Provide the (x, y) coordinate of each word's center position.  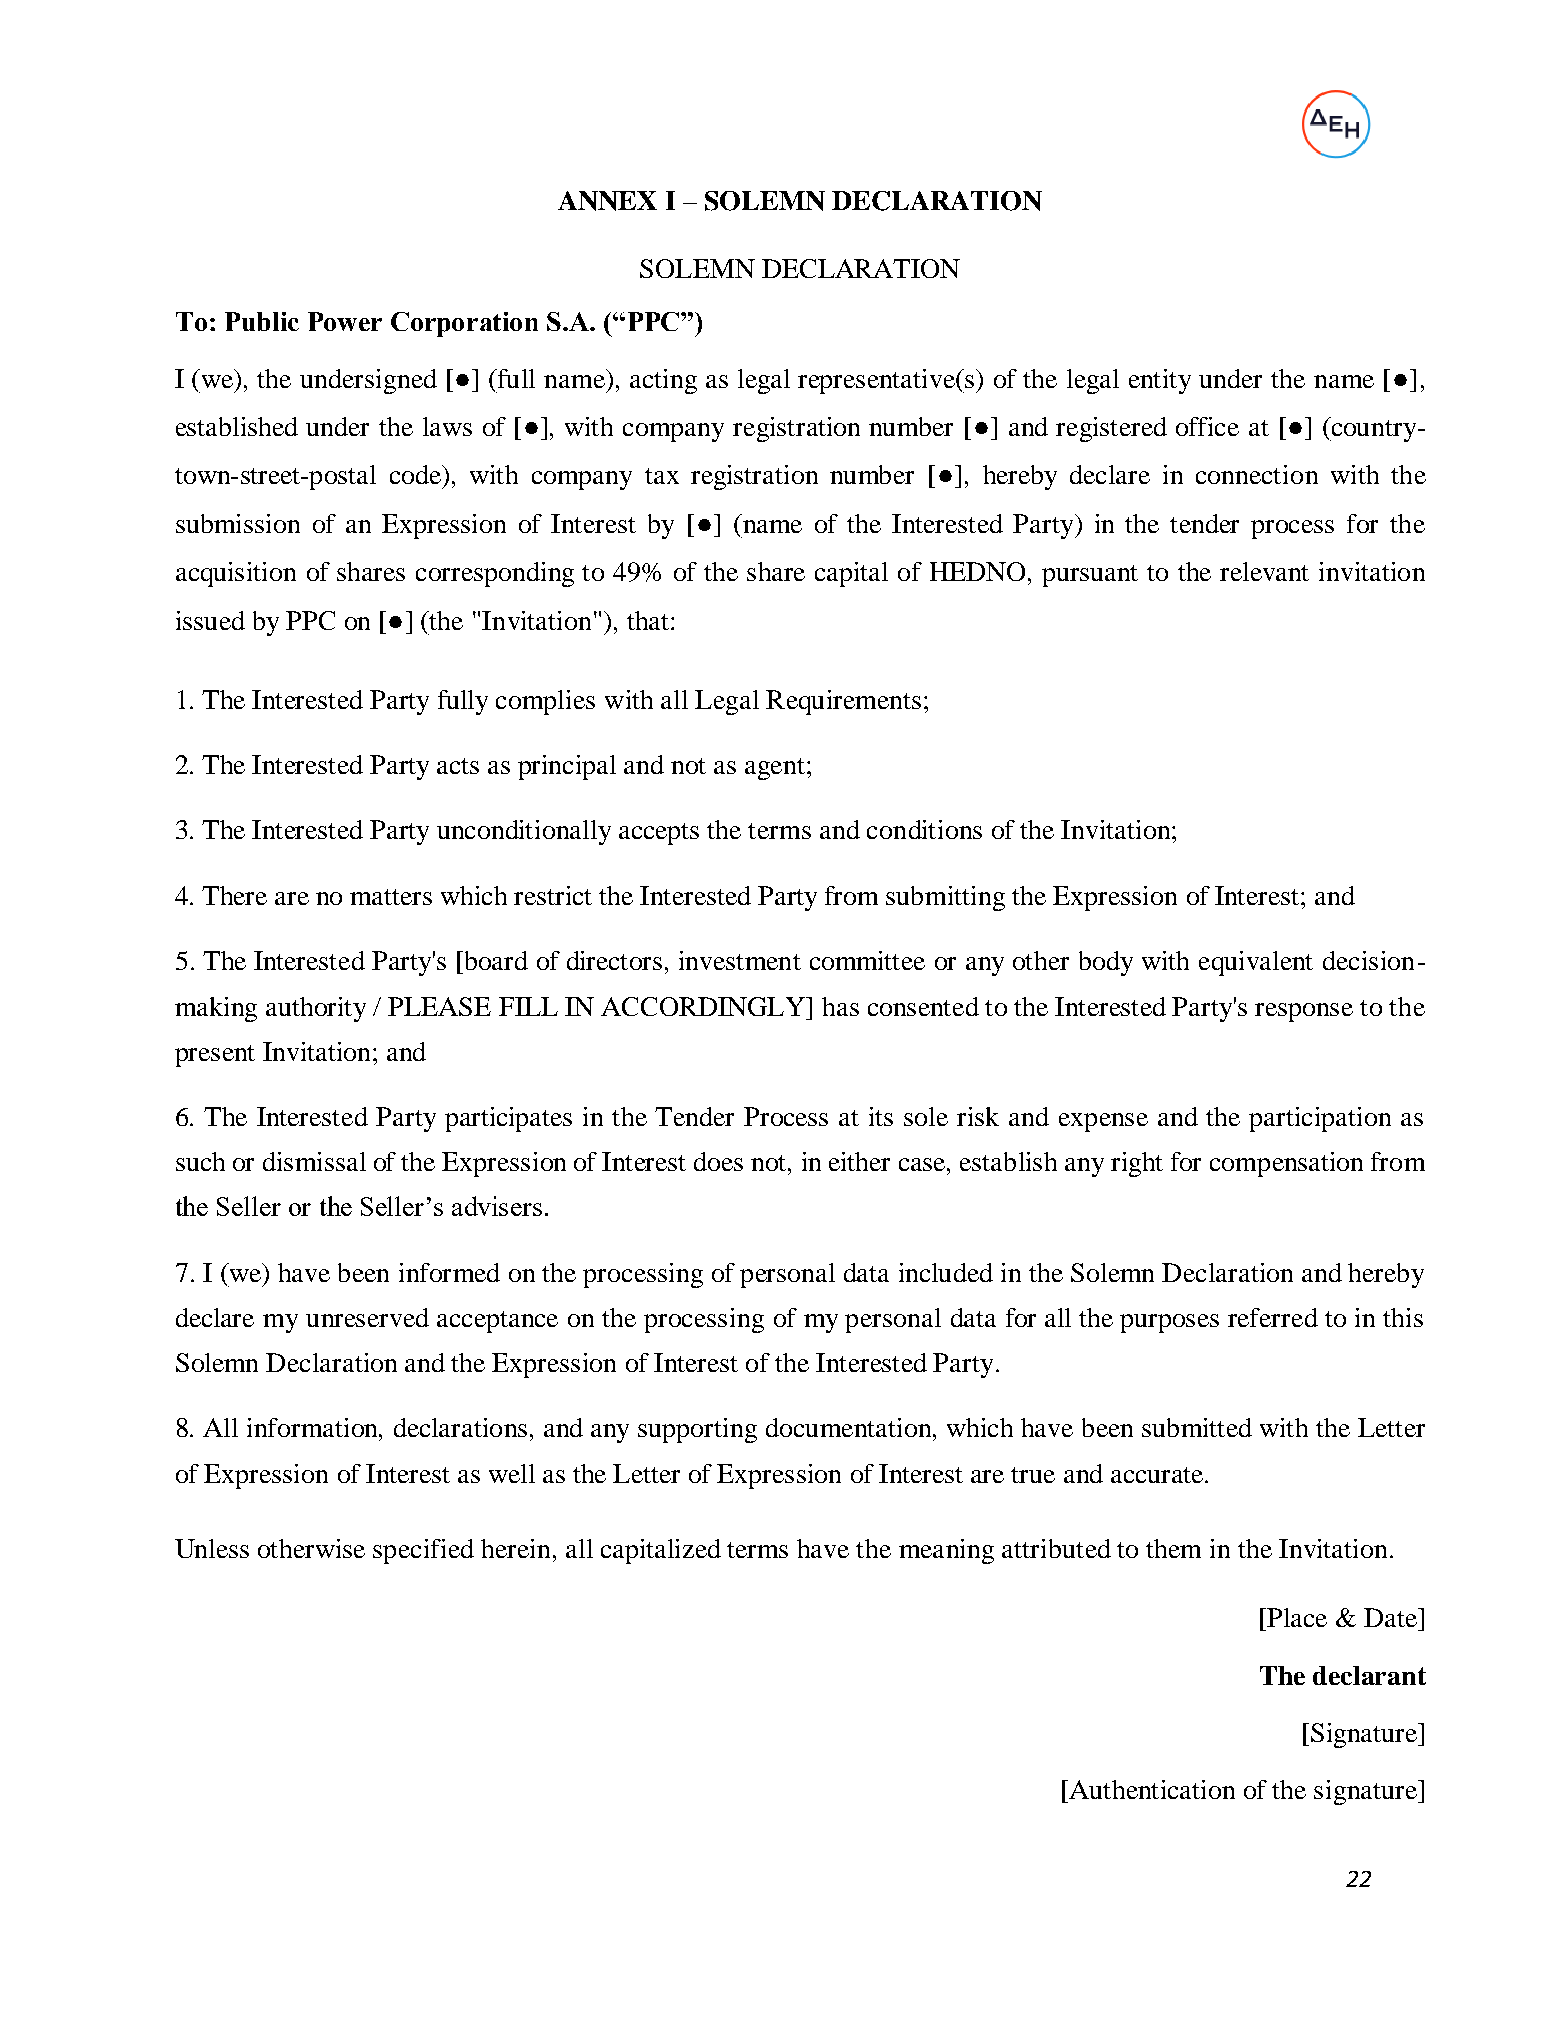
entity (1160, 381)
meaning (946, 1551)
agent (775, 769)
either (859, 1161)
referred (1273, 1317)
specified (423, 1551)
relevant (1264, 571)
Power (345, 321)
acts (458, 766)
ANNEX (607, 201)
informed (449, 1272)
